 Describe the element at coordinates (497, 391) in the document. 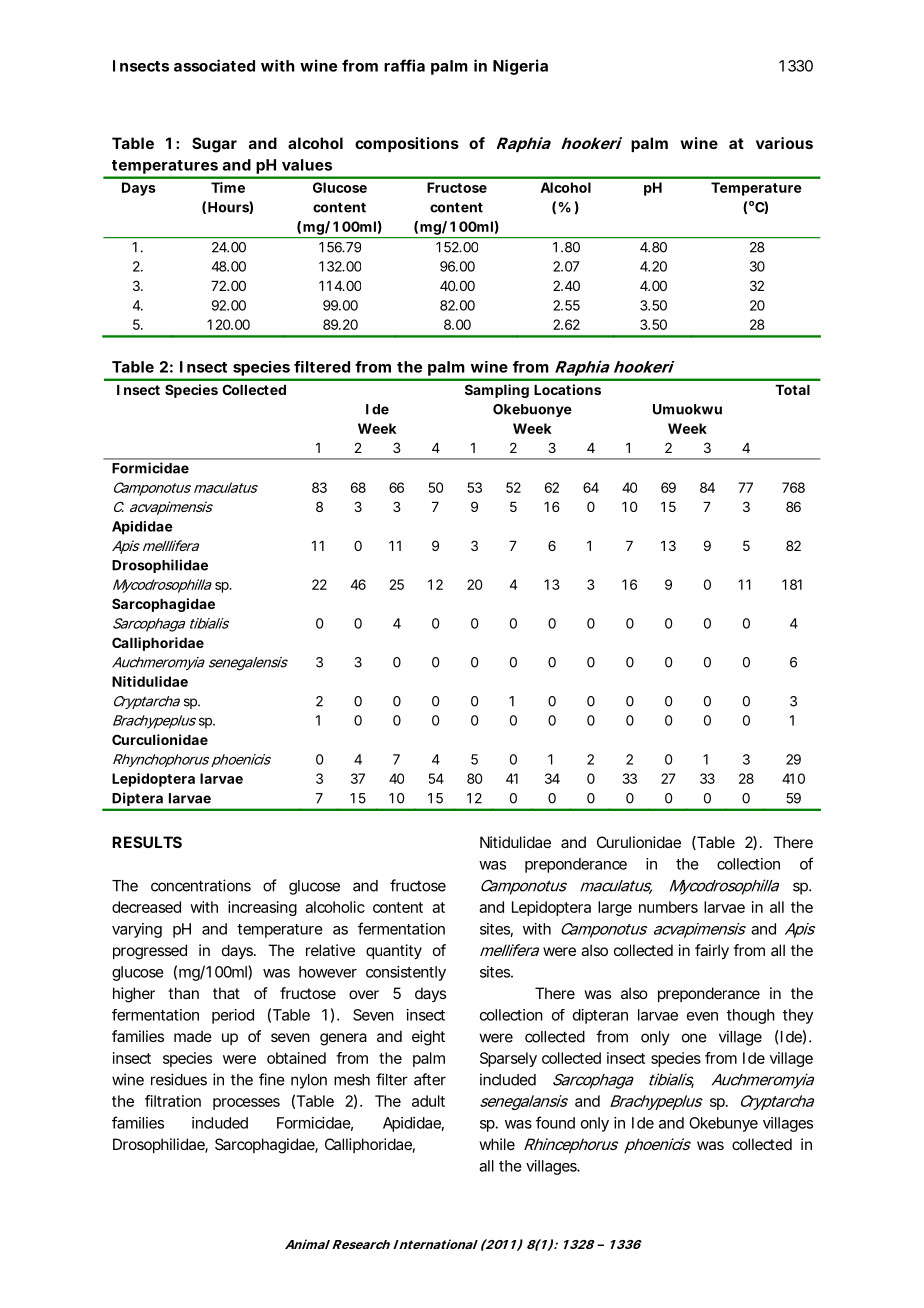

I see `Sampling` at that location.
